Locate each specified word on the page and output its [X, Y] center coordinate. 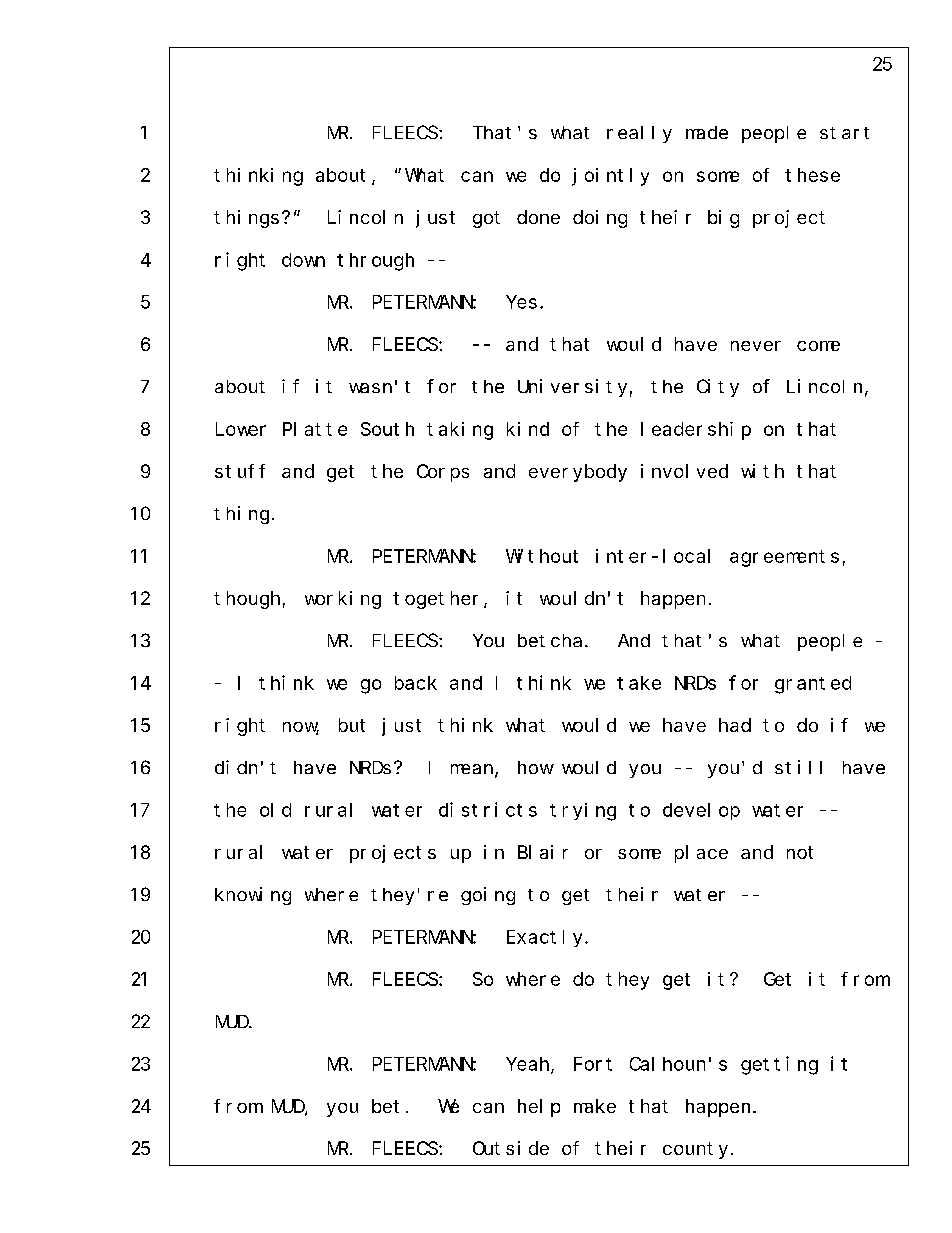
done [538, 217]
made [707, 132]
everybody [578, 473]
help [539, 1108]
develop [701, 811]
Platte [315, 429]
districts [488, 809]
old [275, 810]
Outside [511, 1148]
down [303, 260]
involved [684, 471]
